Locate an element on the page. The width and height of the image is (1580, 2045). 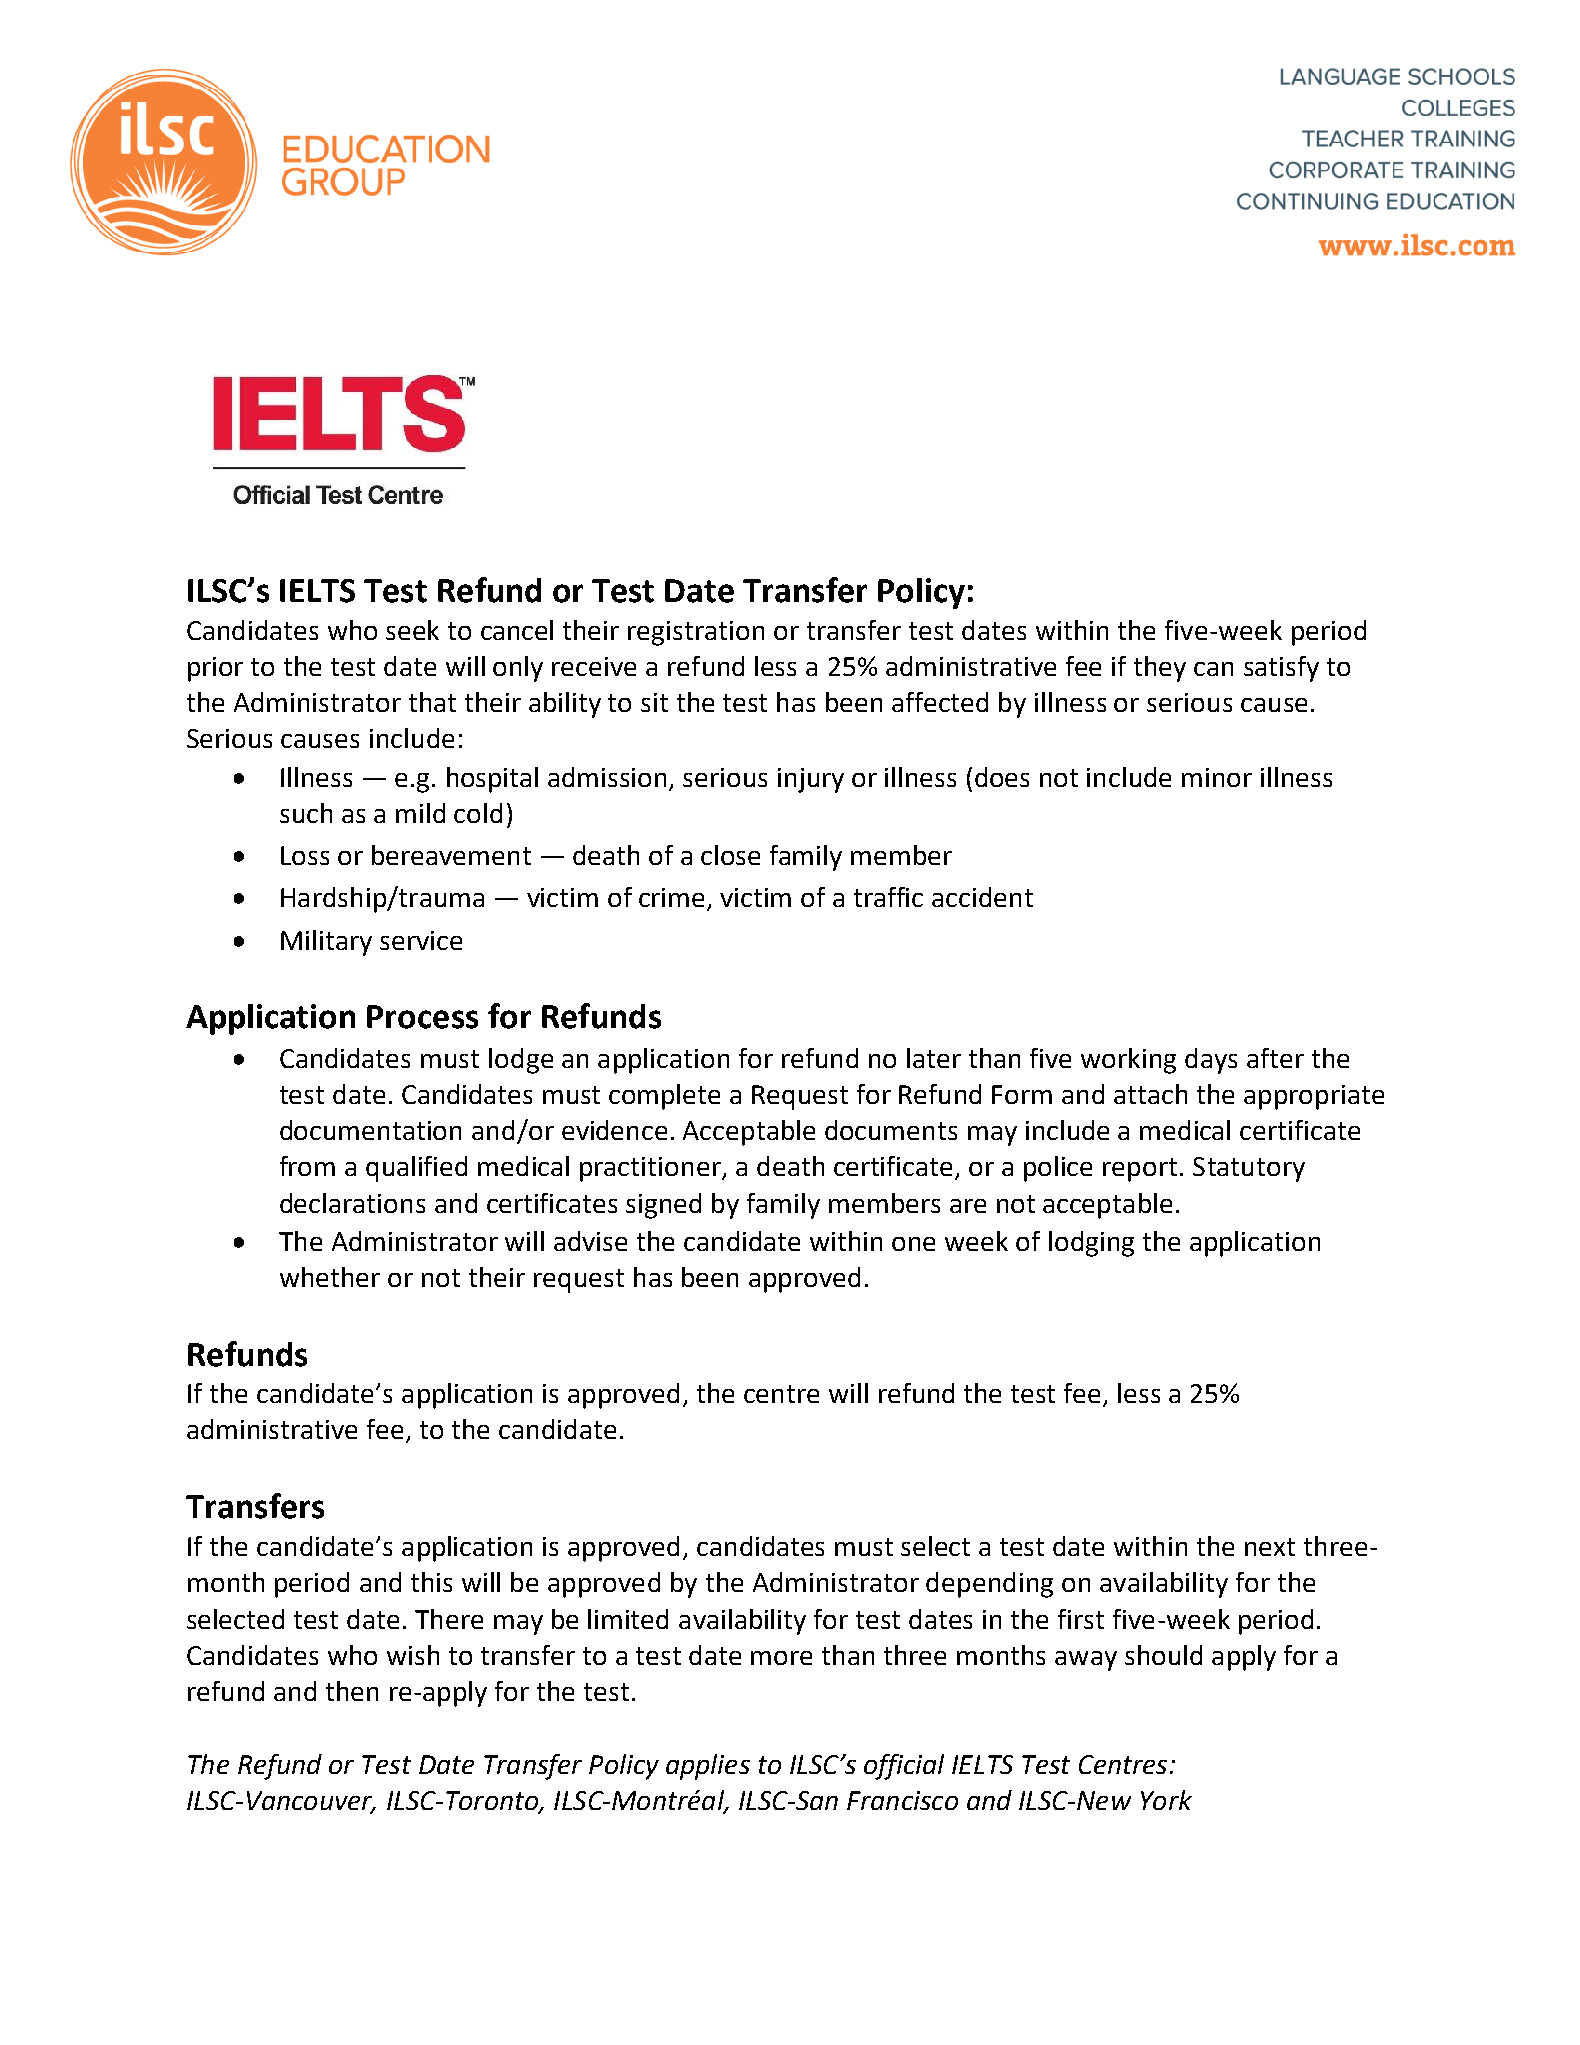
then is located at coordinates (352, 1691).
